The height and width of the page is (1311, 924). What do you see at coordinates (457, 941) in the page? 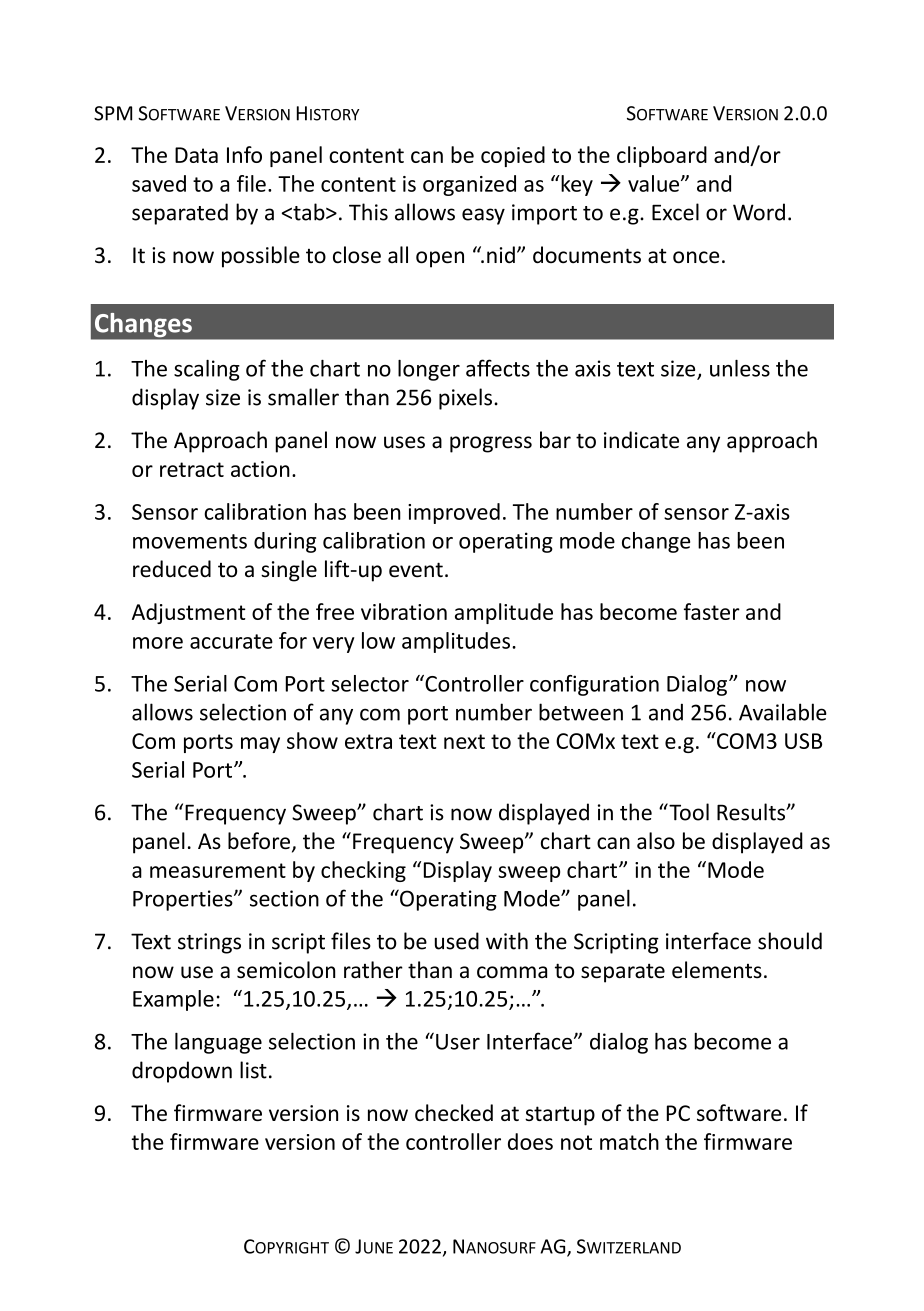
I see `used` at bounding box center [457, 941].
